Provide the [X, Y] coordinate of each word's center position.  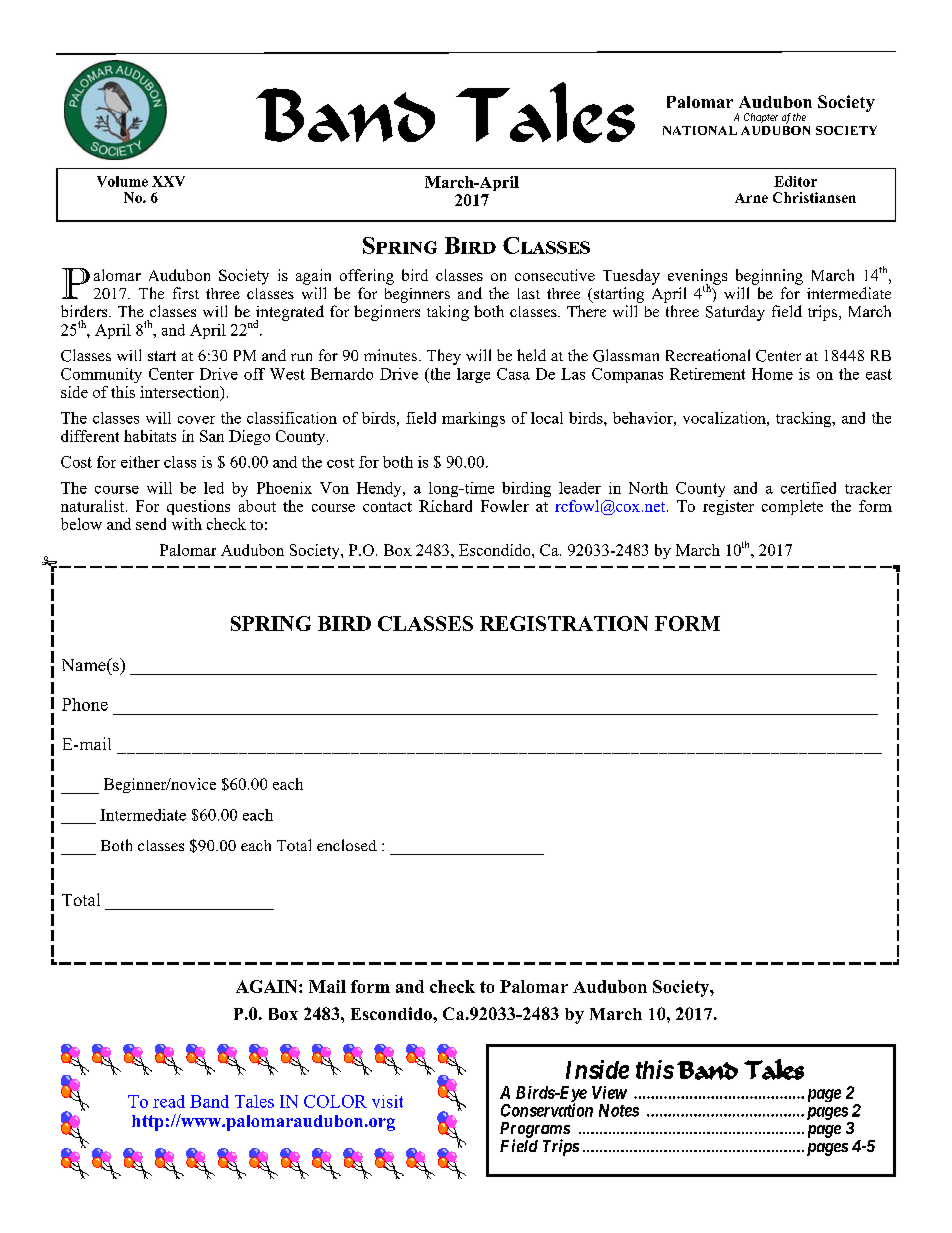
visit [387, 1101]
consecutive [555, 275]
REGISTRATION [564, 623]
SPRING [271, 623]
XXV [168, 181]
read [169, 1101]
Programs [535, 1131]
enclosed [347, 845]
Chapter [761, 118]
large [473, 375]
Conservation [547, 1110]
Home [772, 374]
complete [792, 507]
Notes [619, 1110]
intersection [181, 393]
